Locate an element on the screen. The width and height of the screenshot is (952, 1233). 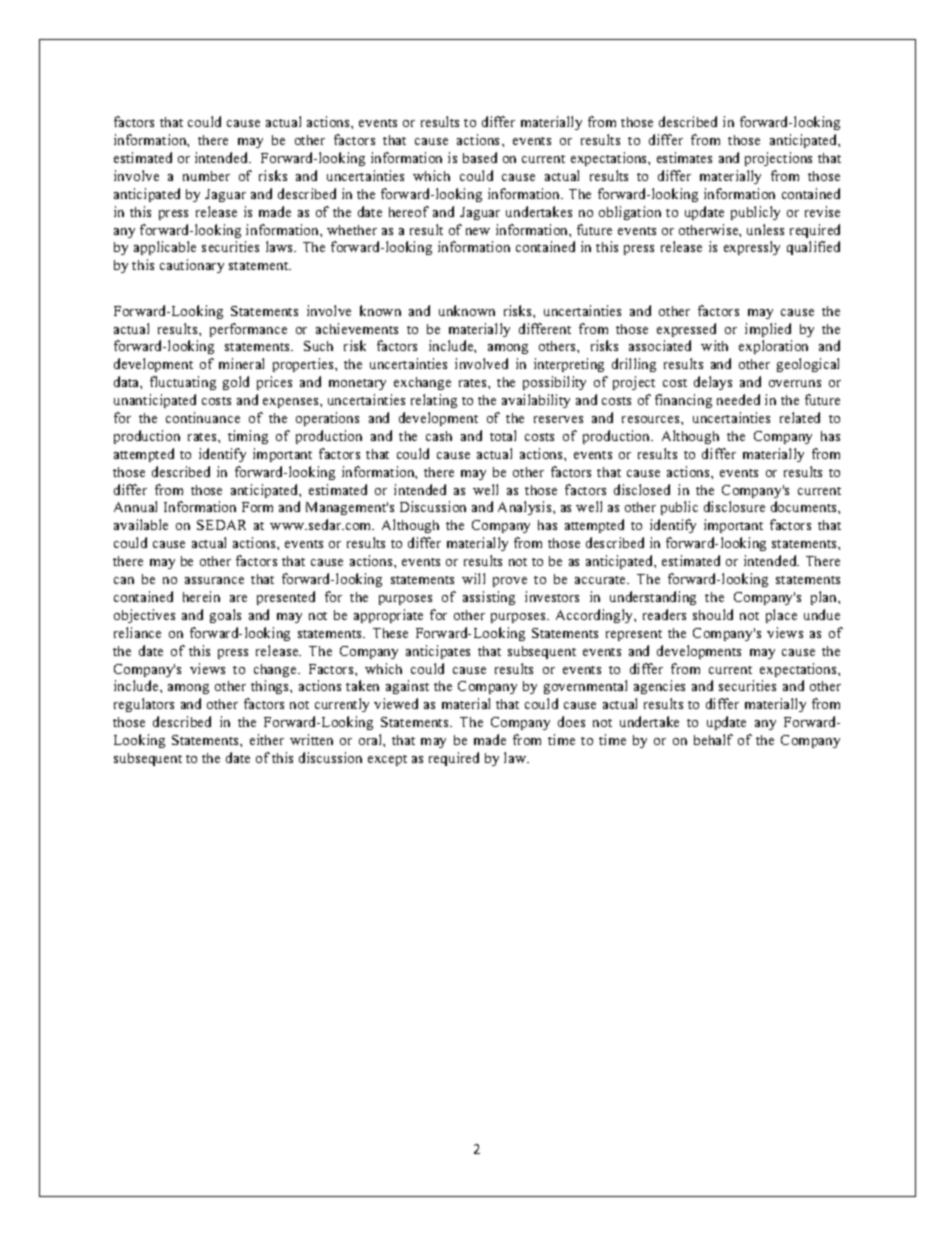
either is located at coordinates (267, 739).
